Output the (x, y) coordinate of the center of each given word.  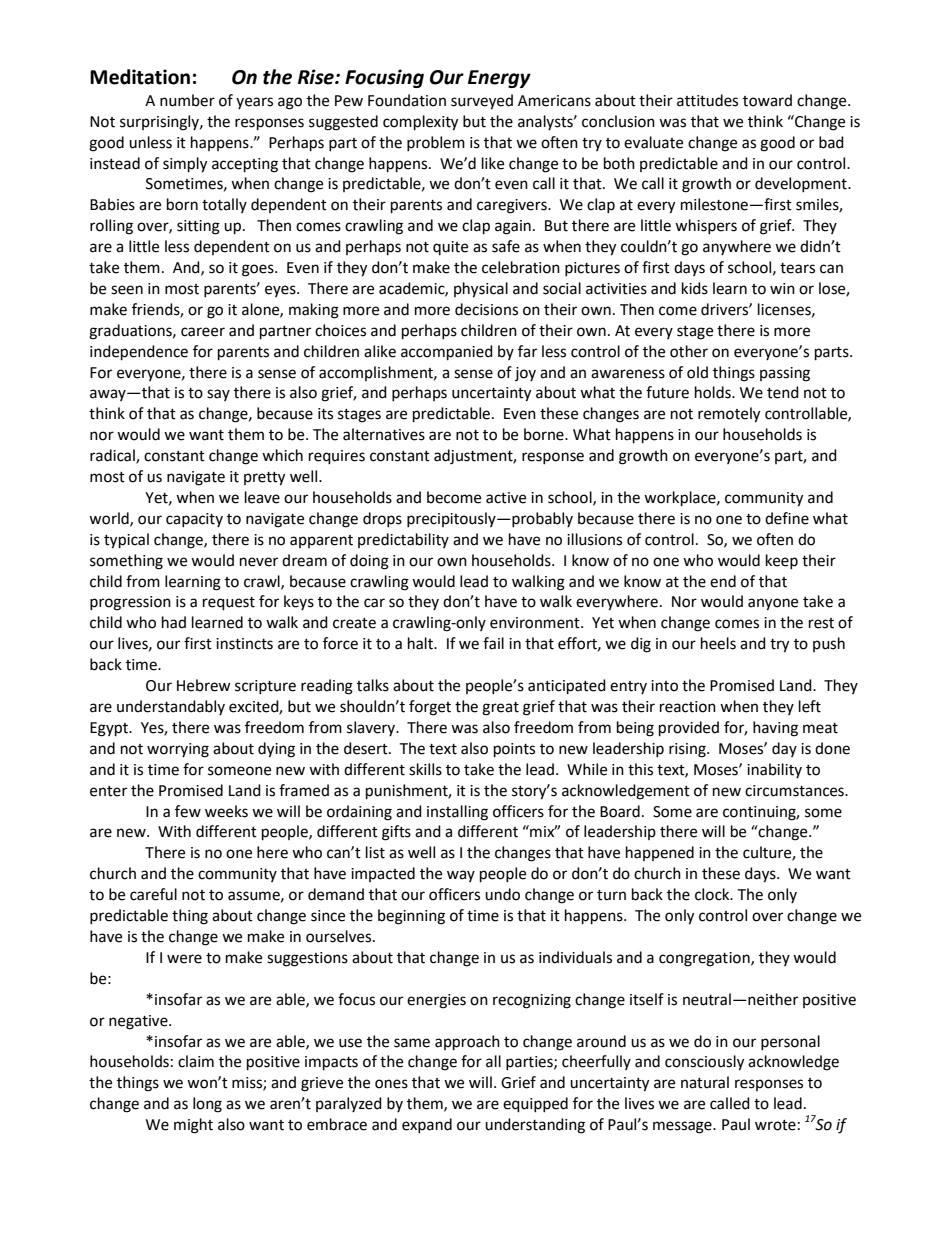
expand (427, 1125)
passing (785, 374)
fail (493, 643)
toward (767, 100)
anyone (773, 604)
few (188, 811)
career (203, 332)
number (187, 100)
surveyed (482, 102)
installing (457, 813)
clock (713, 894)
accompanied (447, 353)
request (229, 604)
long (207, 1105)
